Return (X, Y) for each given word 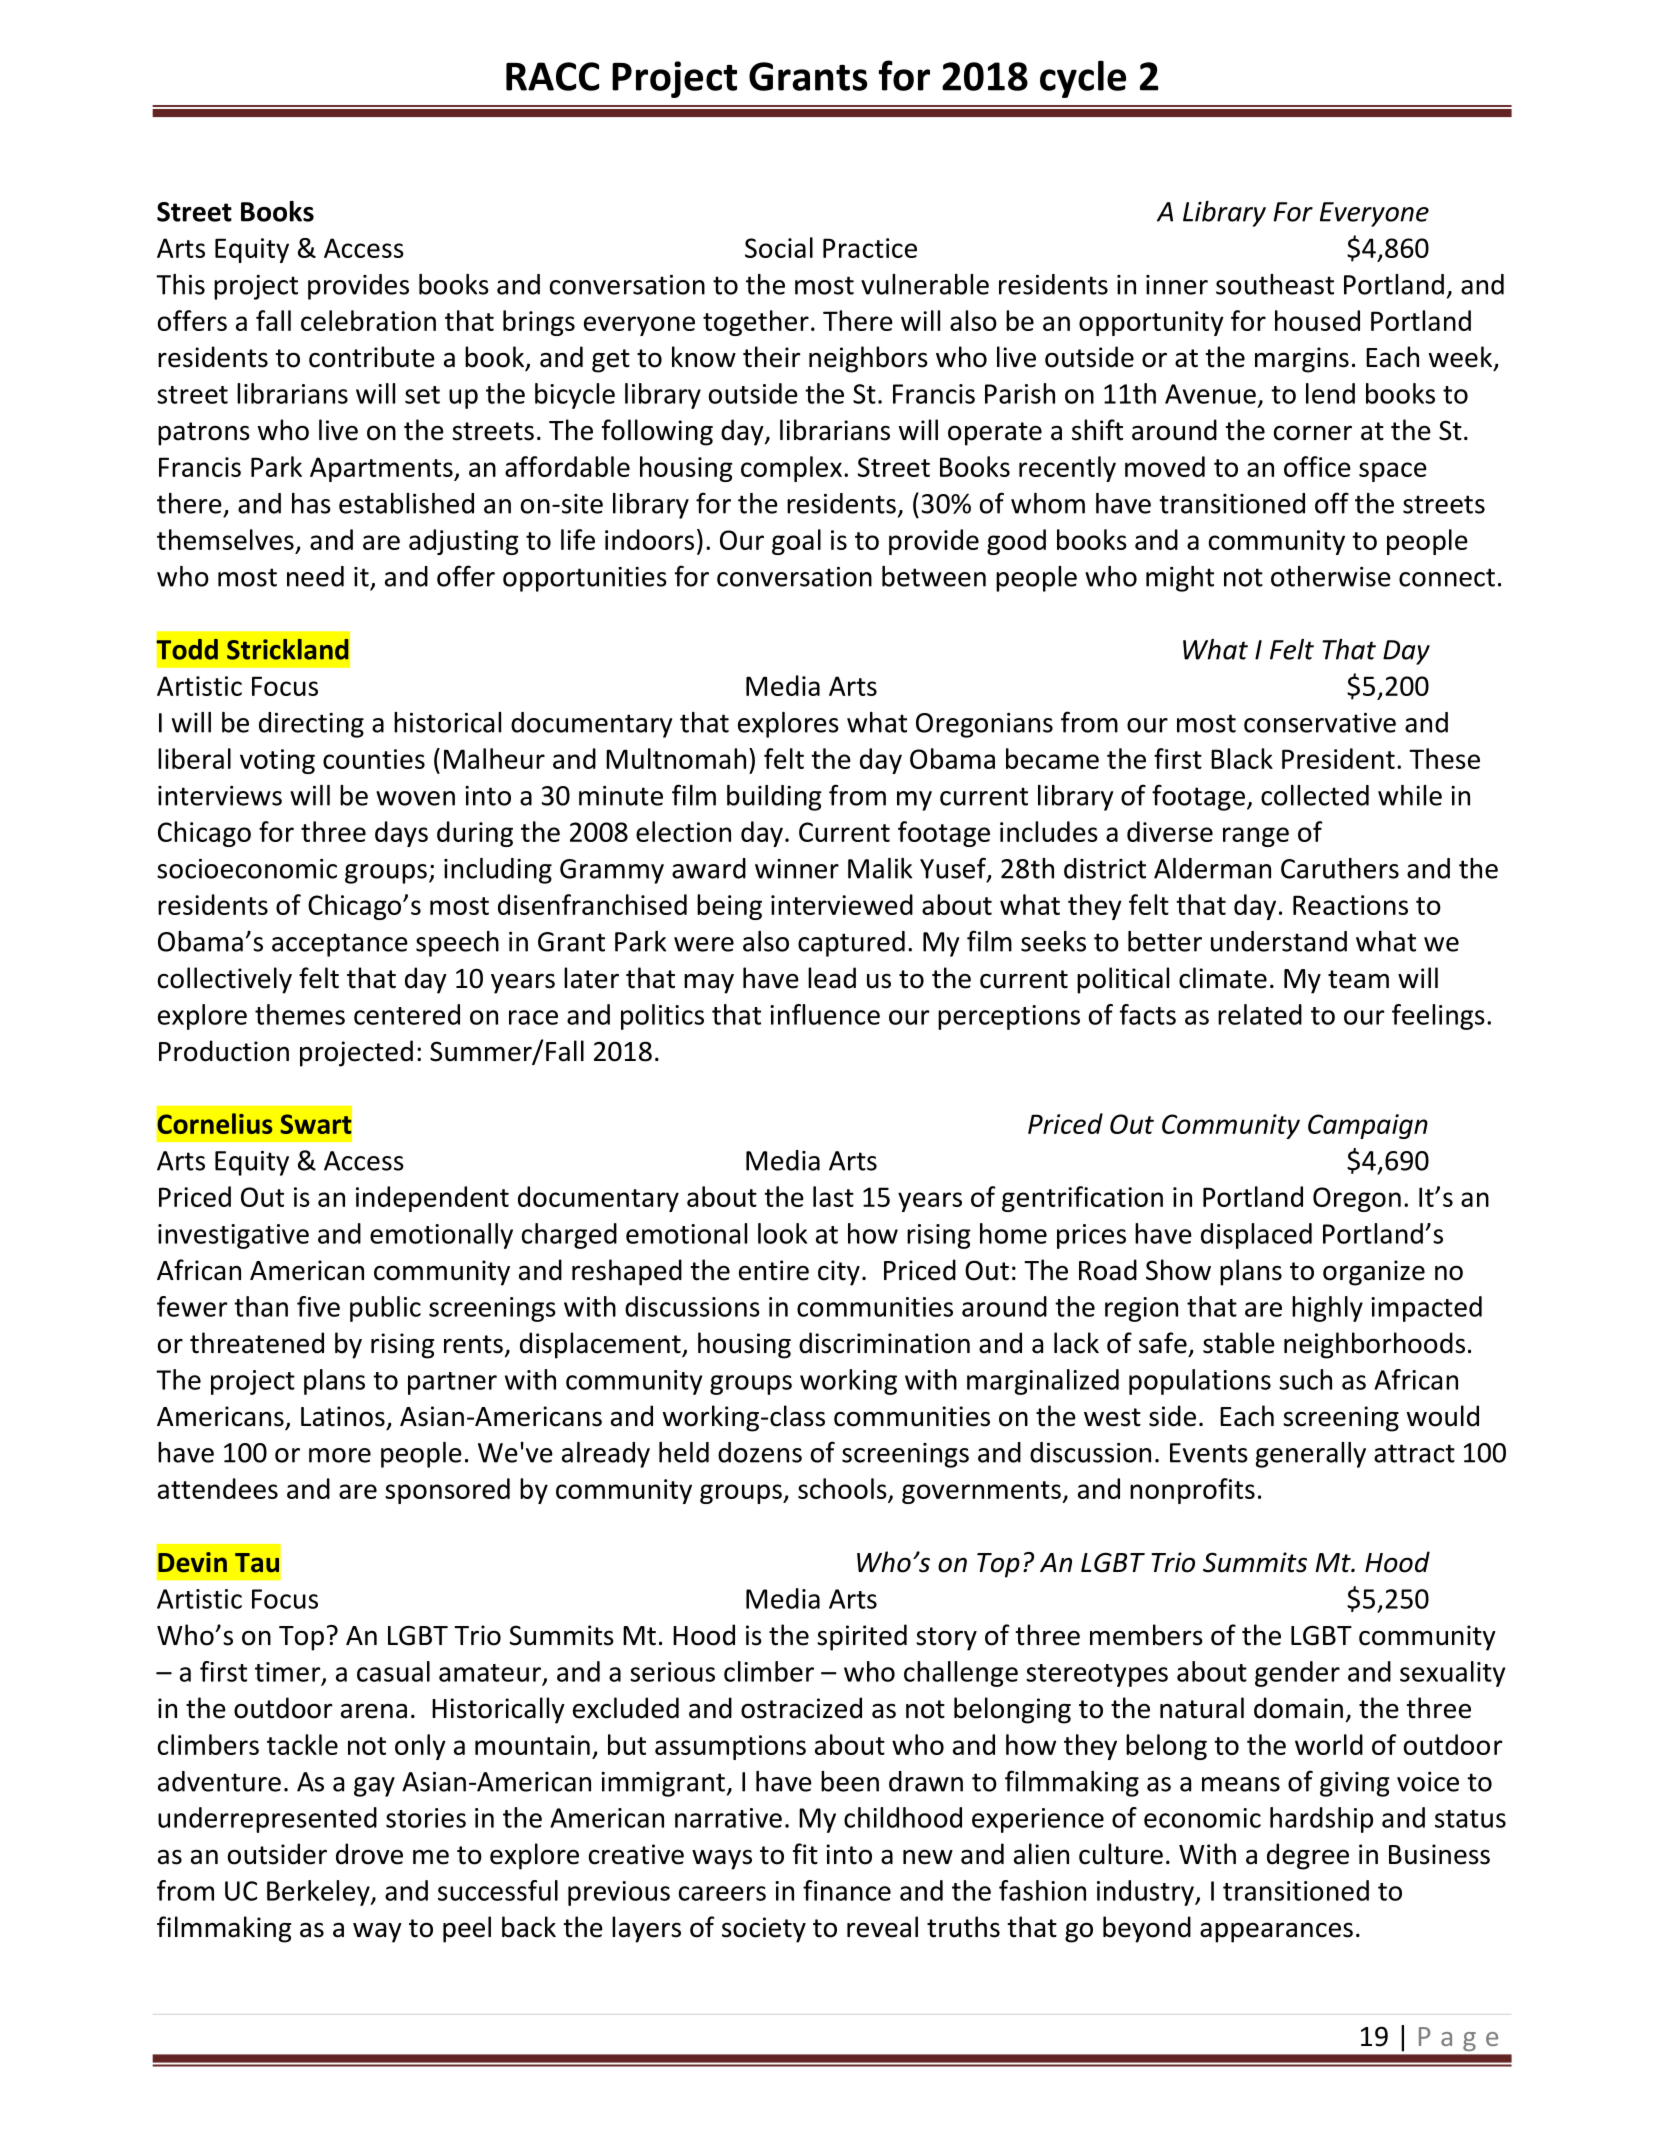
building (774, 798)
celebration (368, 320)
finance (847, 1890)
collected (1315, 795)
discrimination (884, 1343)
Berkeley (319, 1893)
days (401, 834)
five (318, 1306)
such (1305, 1379)
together (756, 323)
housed (1317, 320)
